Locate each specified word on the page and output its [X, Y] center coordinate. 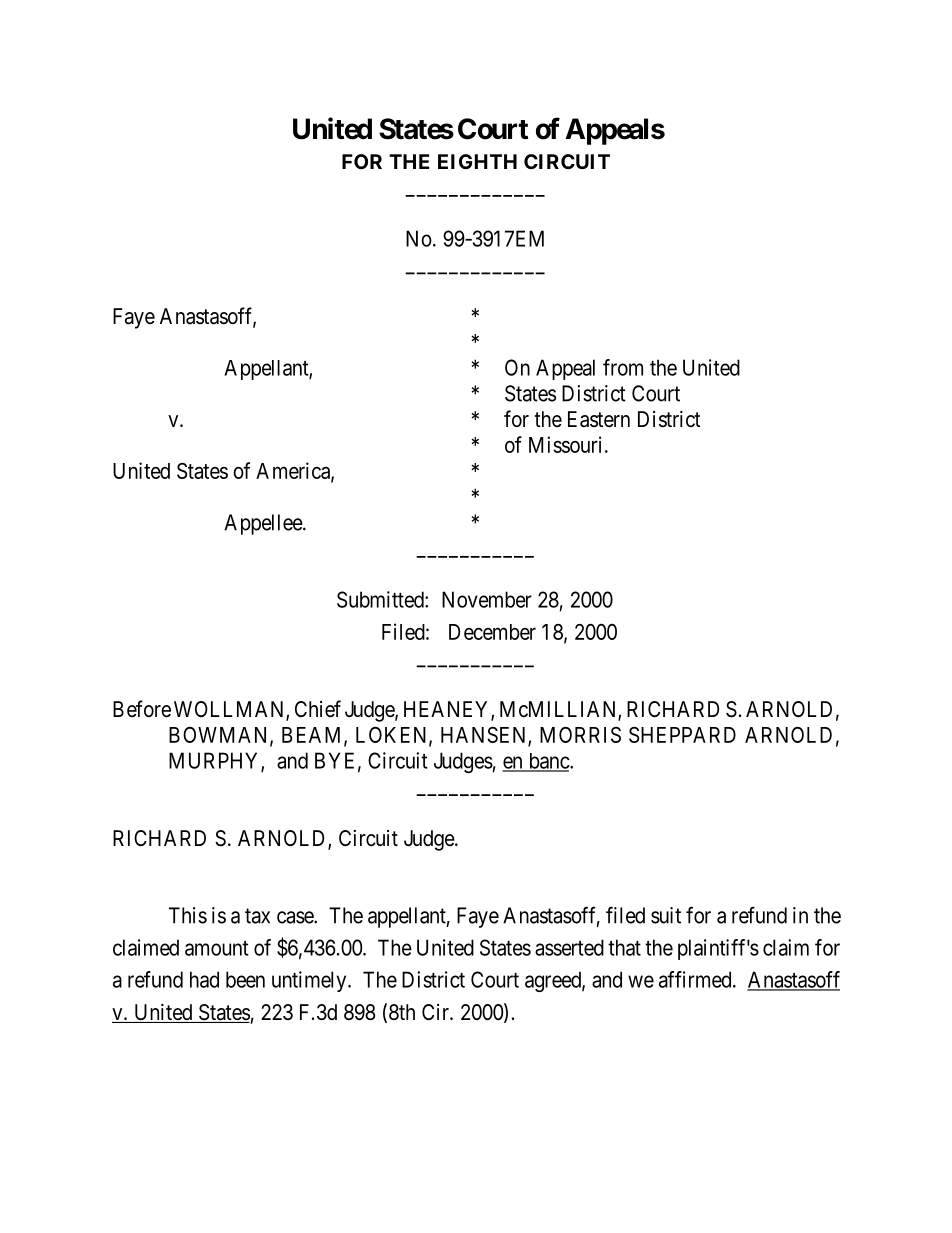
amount [217, 948]
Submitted [381, 599]
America [294, 471]
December [492, 632]
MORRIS [580, 734]
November [487, 599]
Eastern [599, 419]
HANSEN [485, 736]
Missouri [567, 444]
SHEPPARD [682, 735]
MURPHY [215, 761]
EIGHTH [477, 161]
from [623, 367]
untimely [310, 981]
